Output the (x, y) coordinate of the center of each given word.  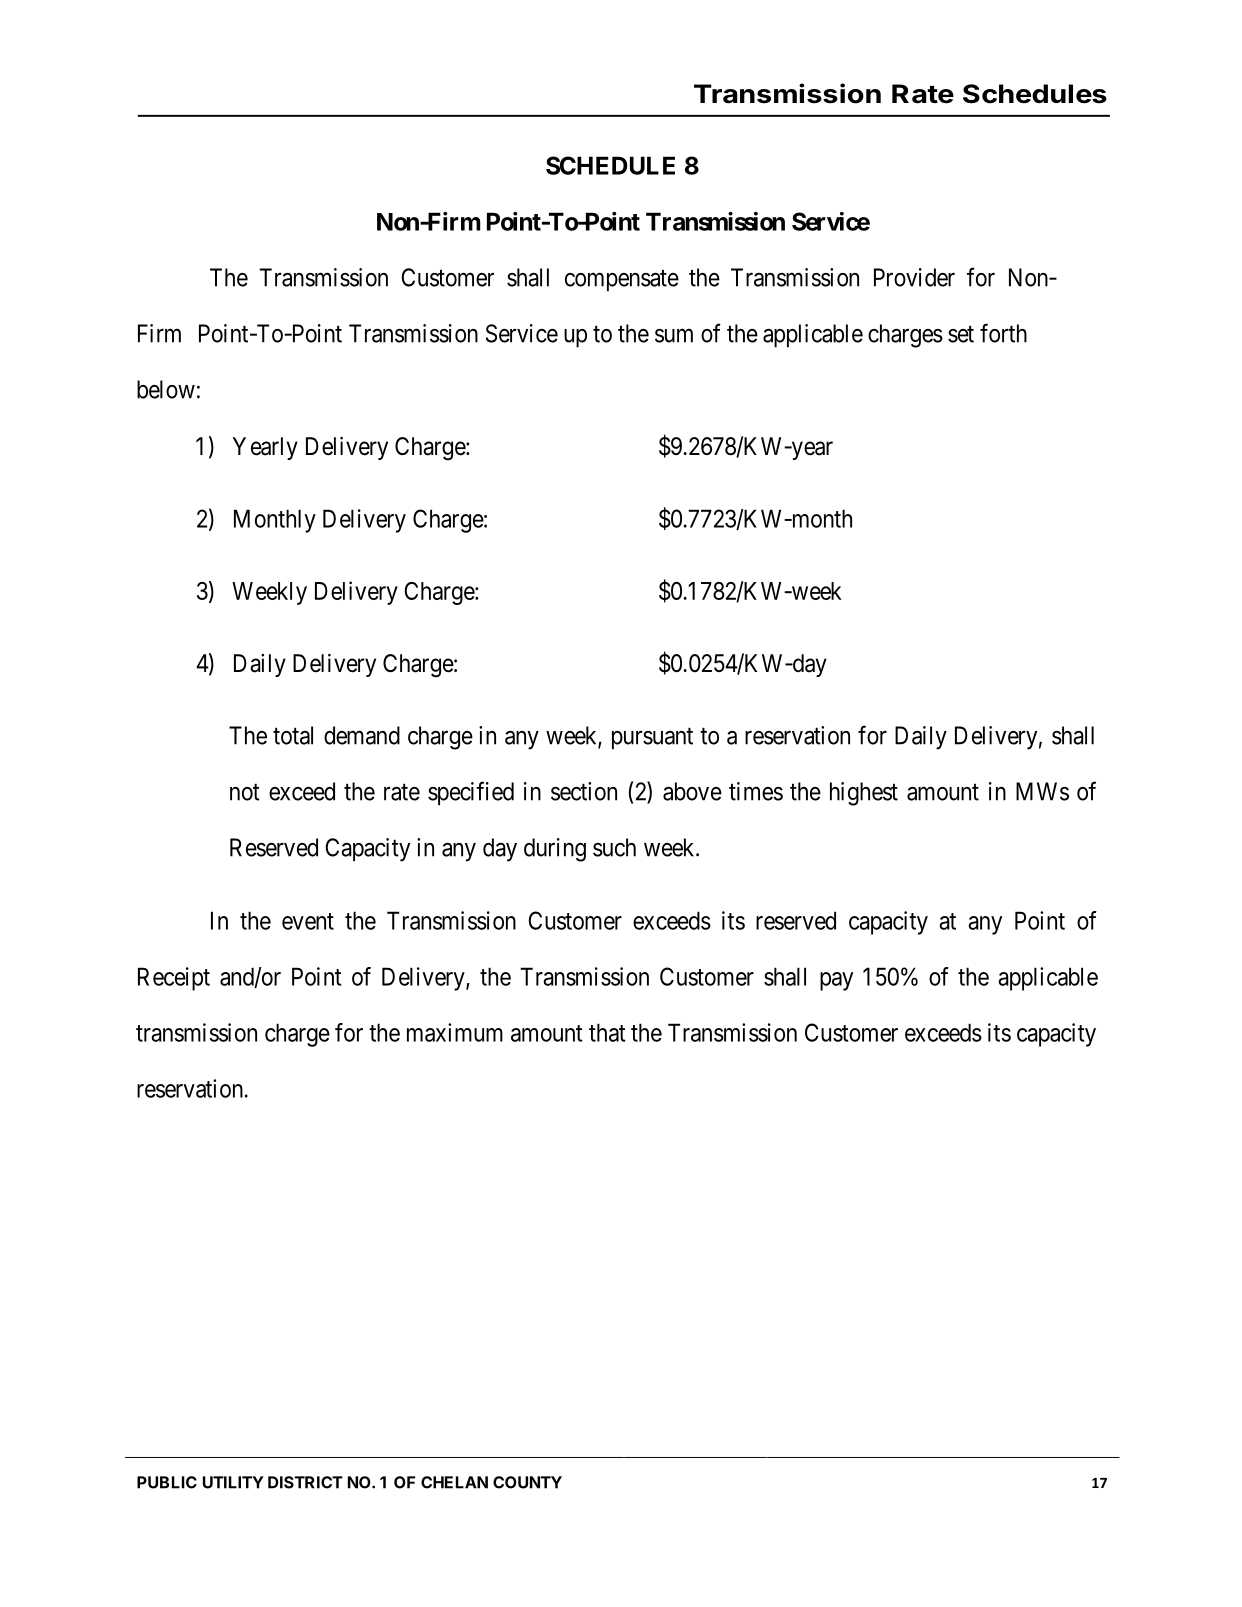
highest (864, 794)
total (293, 735)
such (614, 847)
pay (836, 981)
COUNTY (527, 1482)
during (555, 850)
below (166, 389)
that (607, 1032)
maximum (455, 1032)
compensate (622, 281)
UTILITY (233, 1482)
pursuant (652, 739)
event (308, 921)
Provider (914, 277)
